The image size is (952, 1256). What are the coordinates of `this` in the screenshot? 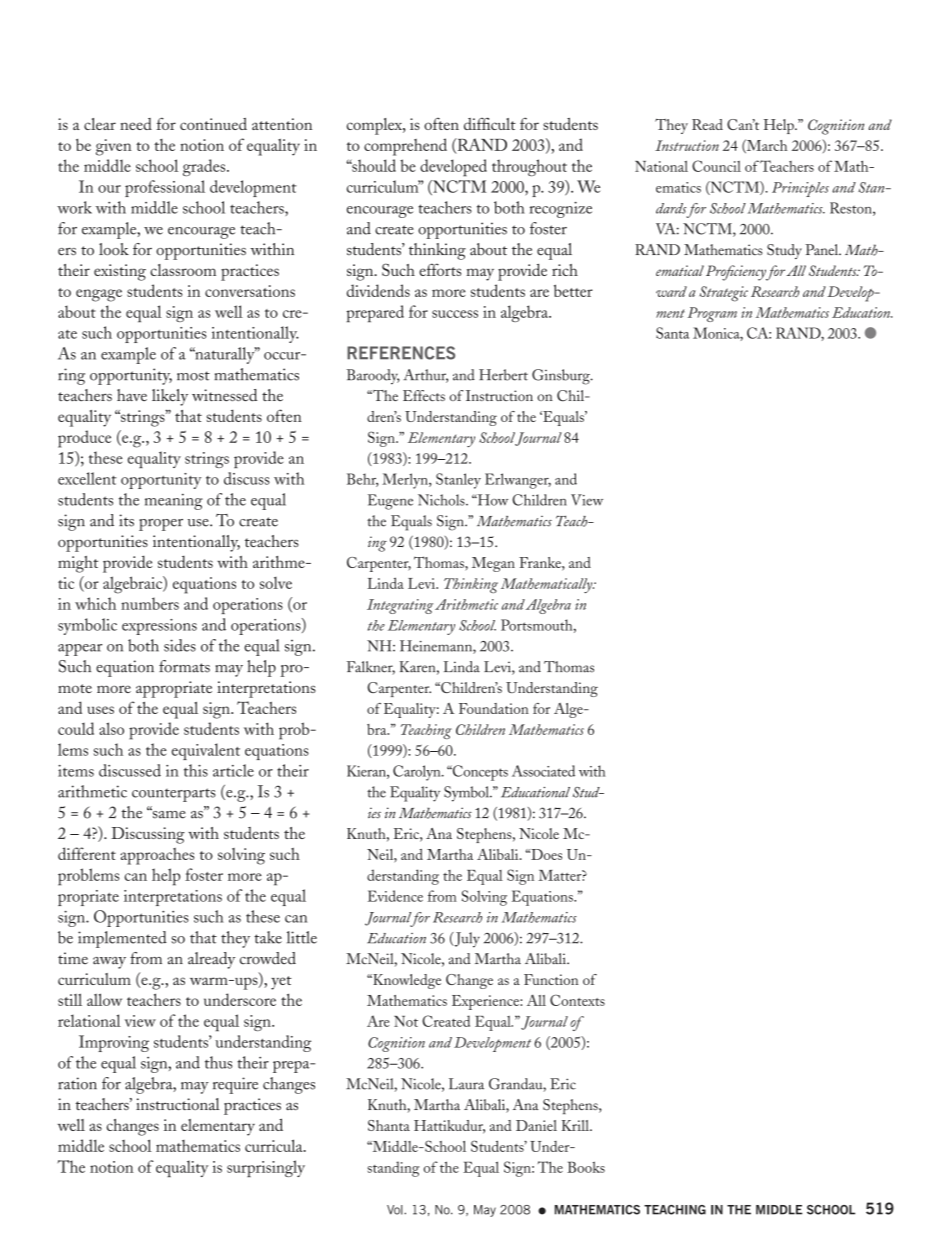 It's located at (196, 770).
